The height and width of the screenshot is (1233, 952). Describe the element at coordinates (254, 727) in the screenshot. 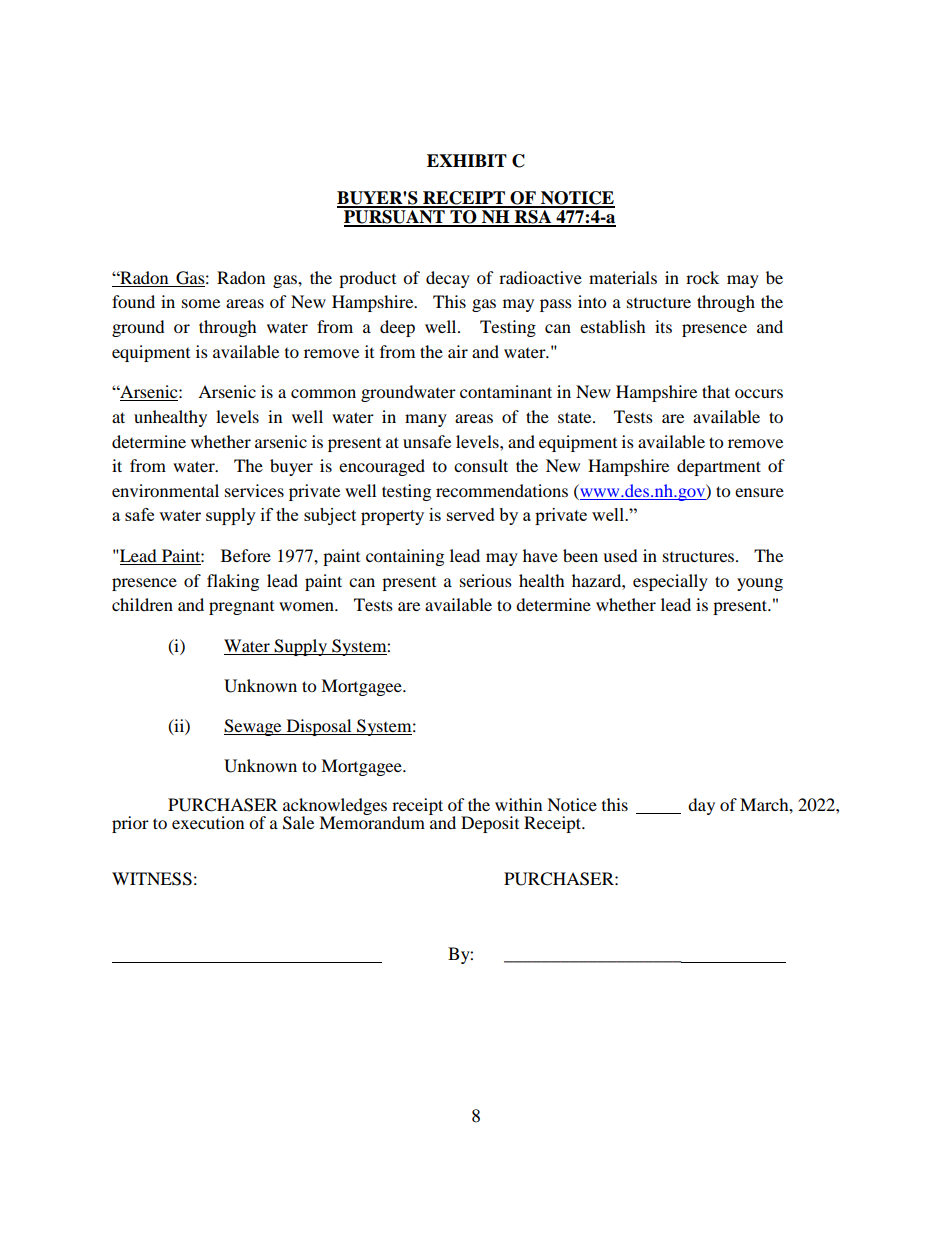

I see `Sewage` at that location.
